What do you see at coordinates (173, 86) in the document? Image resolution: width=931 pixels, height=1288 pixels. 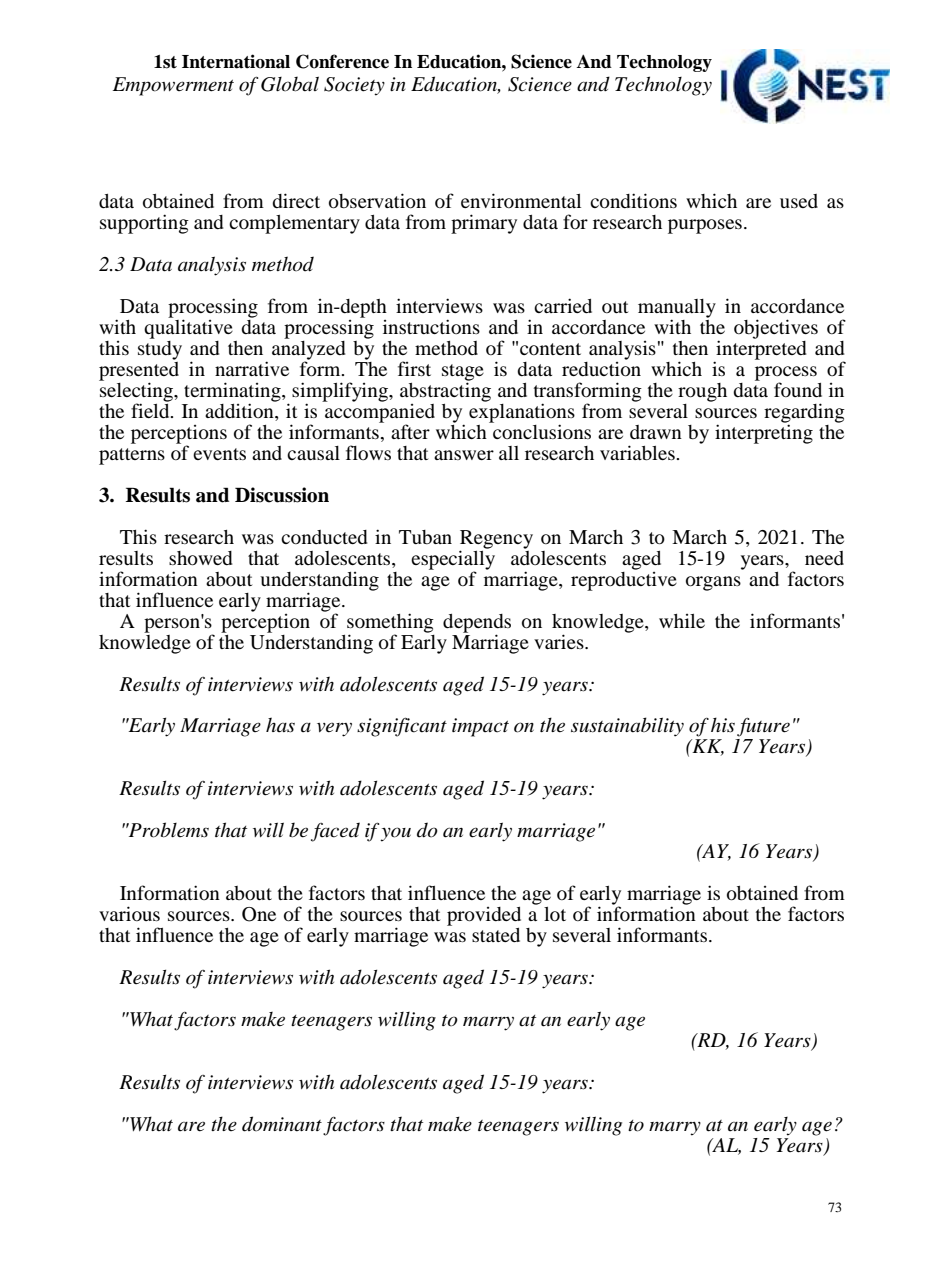 I see `Empowerment` at bounding box center [173, 86].
